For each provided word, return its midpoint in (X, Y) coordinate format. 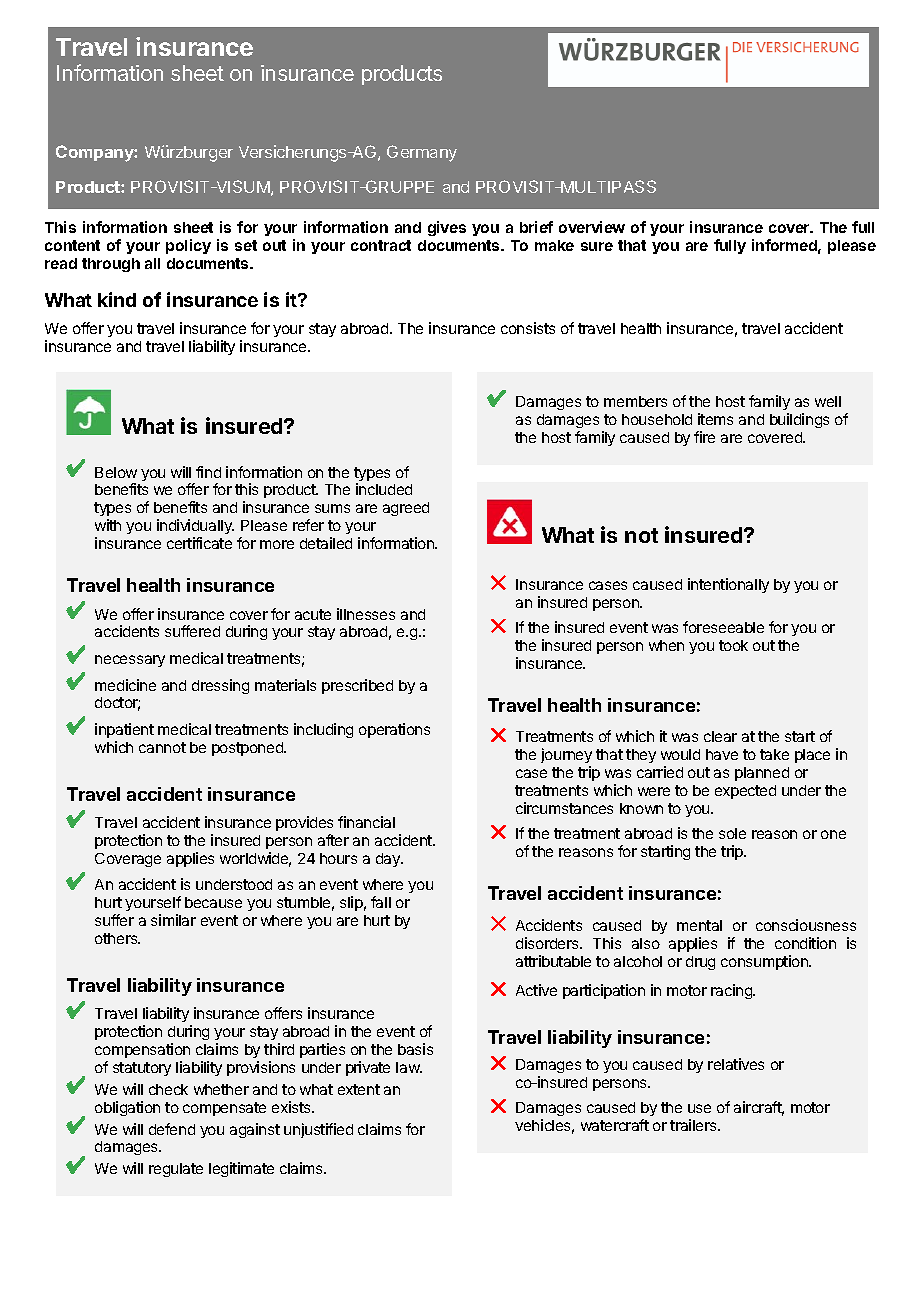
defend (172, 1129)
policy (188, 246)
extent (359, 1089)
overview (592, 227)
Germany (422, 153)
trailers (694, 1125)
